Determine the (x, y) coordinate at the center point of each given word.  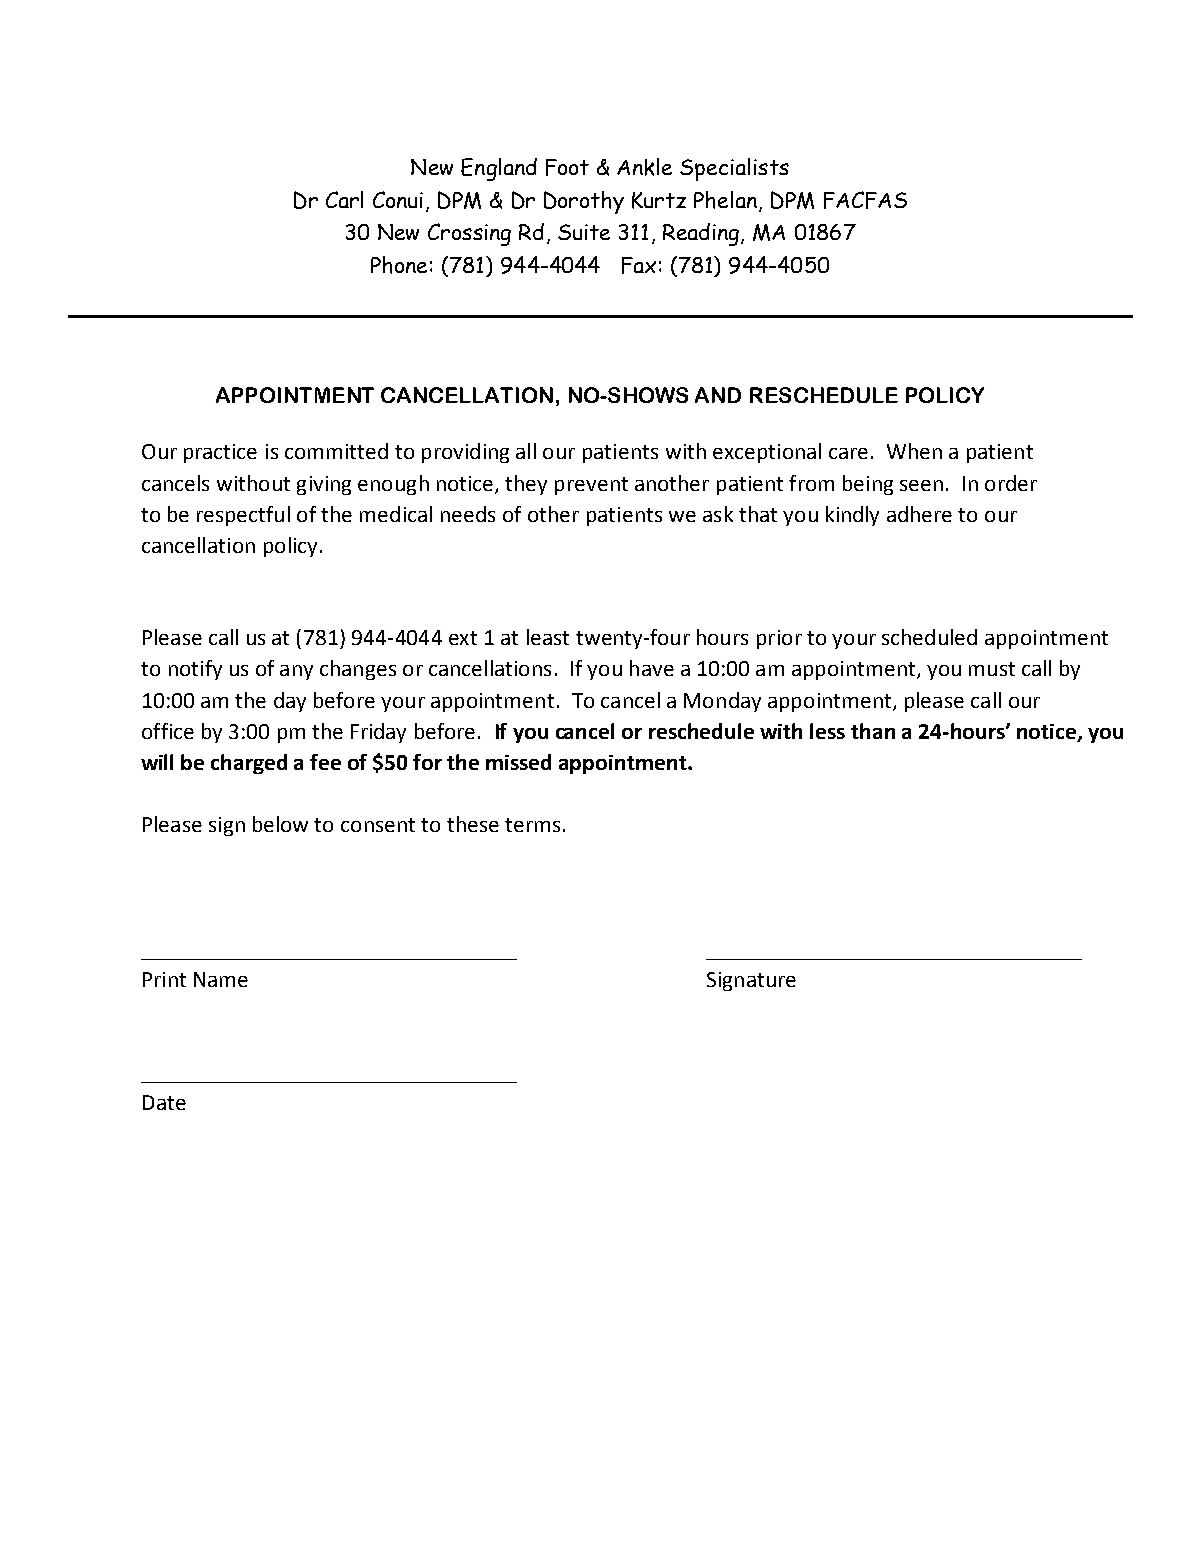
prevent (591, 486)
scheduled (929, 637)
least (548, 637)
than (873, 731)
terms (532, 825)
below (280, 824)
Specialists (734, 169)
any (296, 672)
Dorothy (584, 202)
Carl (344, 199)
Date (164, 1102)
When (914, 451)
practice (220, 453)
